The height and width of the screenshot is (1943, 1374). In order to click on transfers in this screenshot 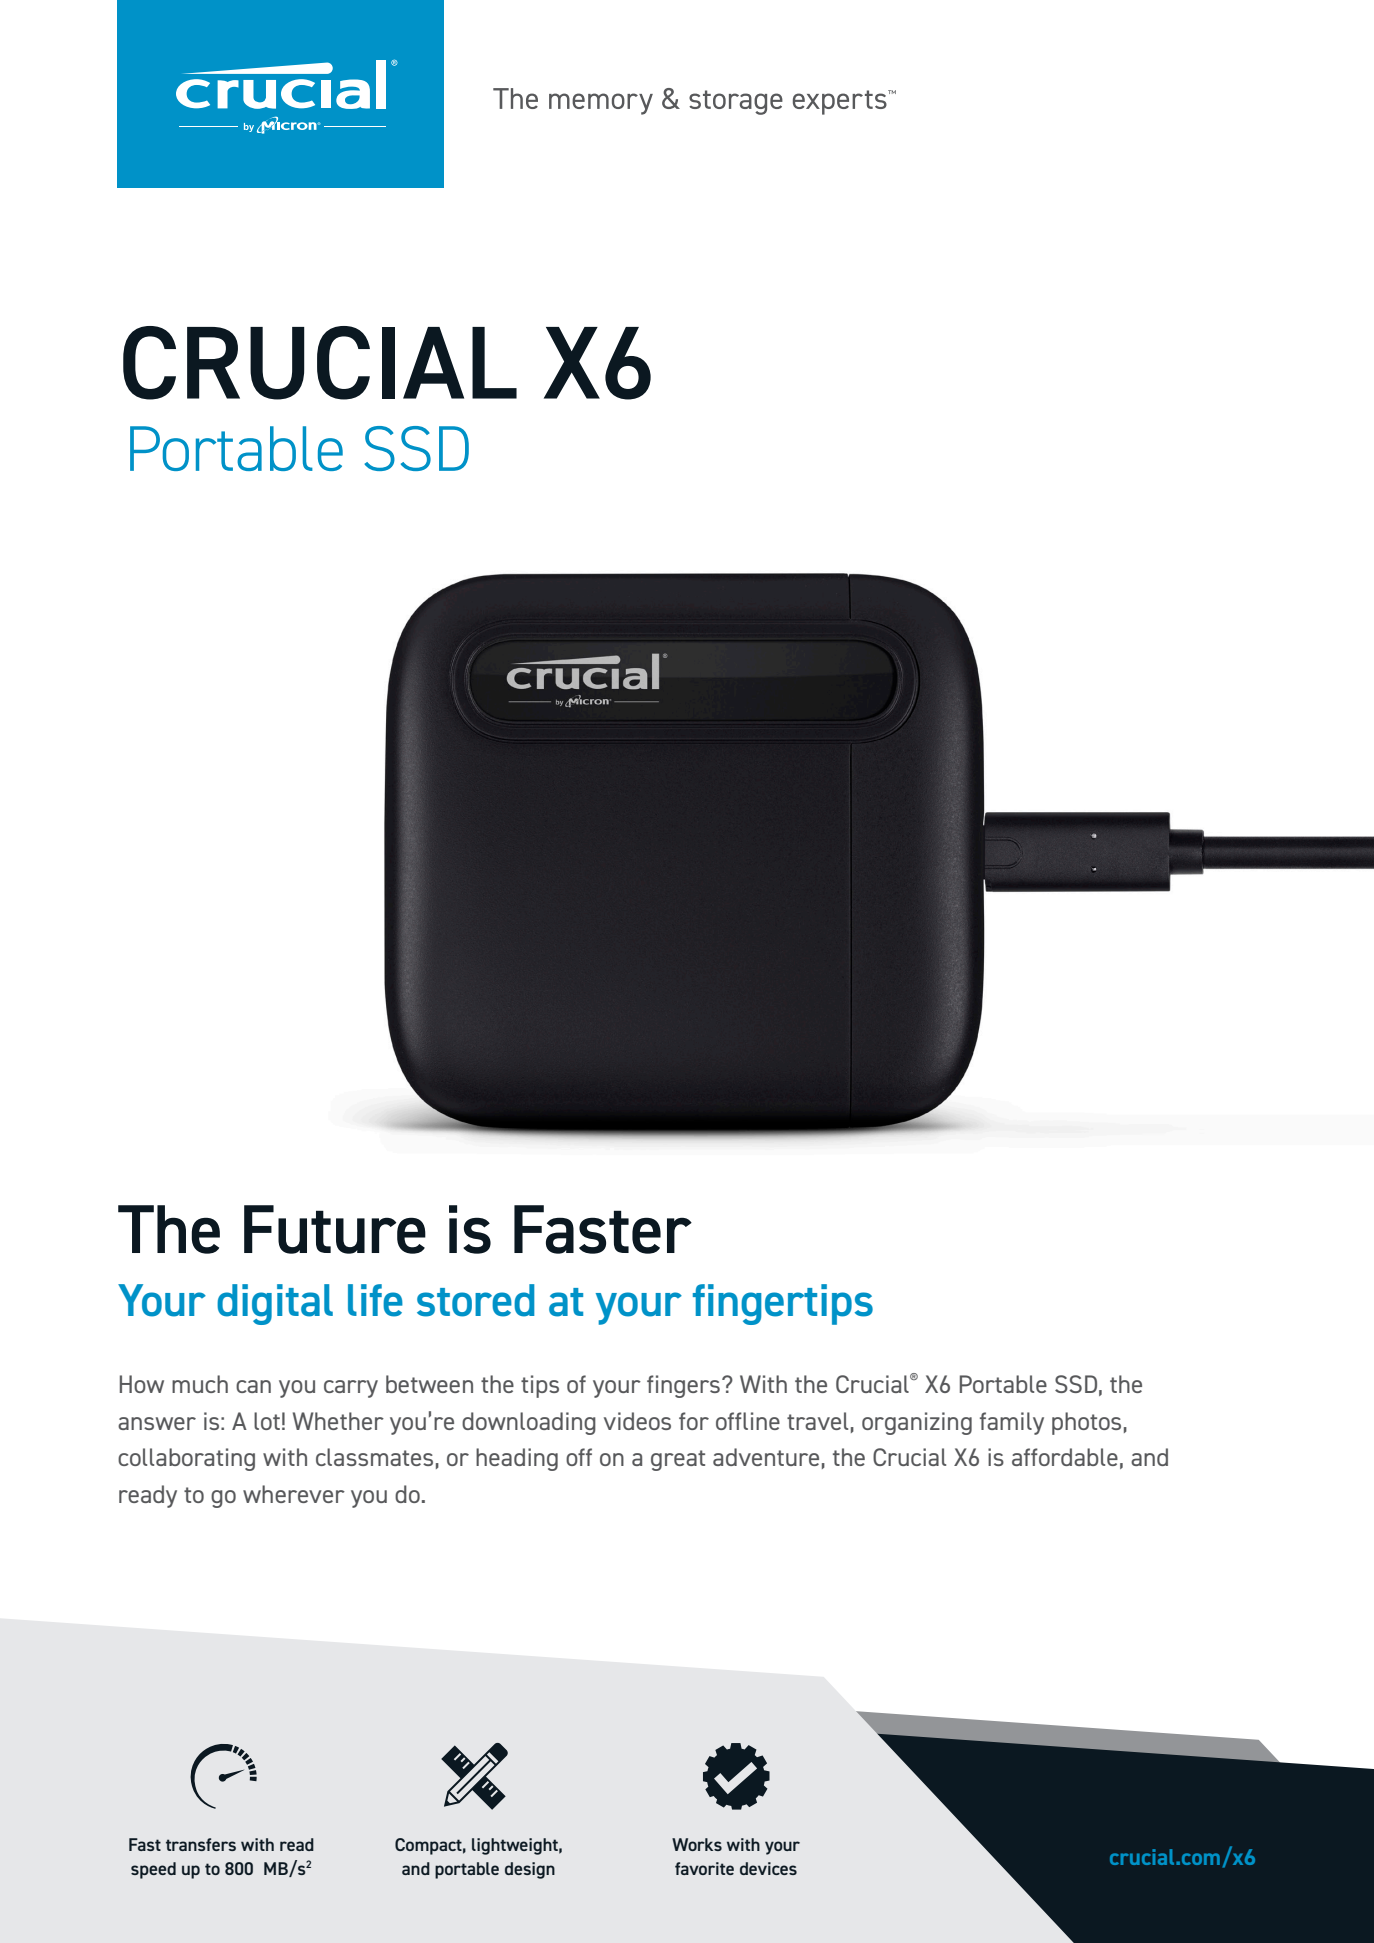, I will do `click(201, 1844)`.
